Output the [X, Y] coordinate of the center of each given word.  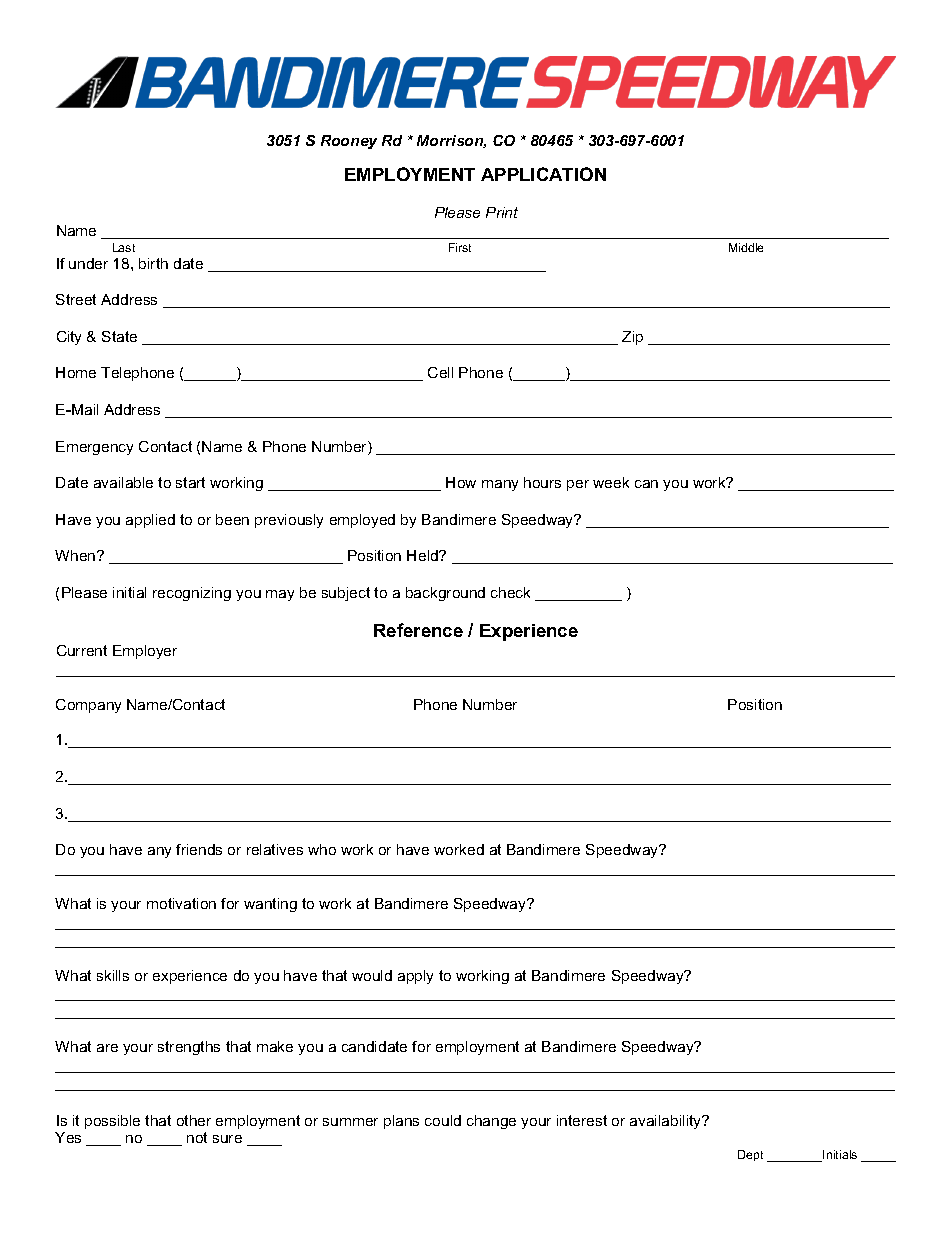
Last [124, 247]
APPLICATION [543, 174]
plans [401, 1122]
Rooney [349, 142]
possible [112, 1122]
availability [667, 1122]
